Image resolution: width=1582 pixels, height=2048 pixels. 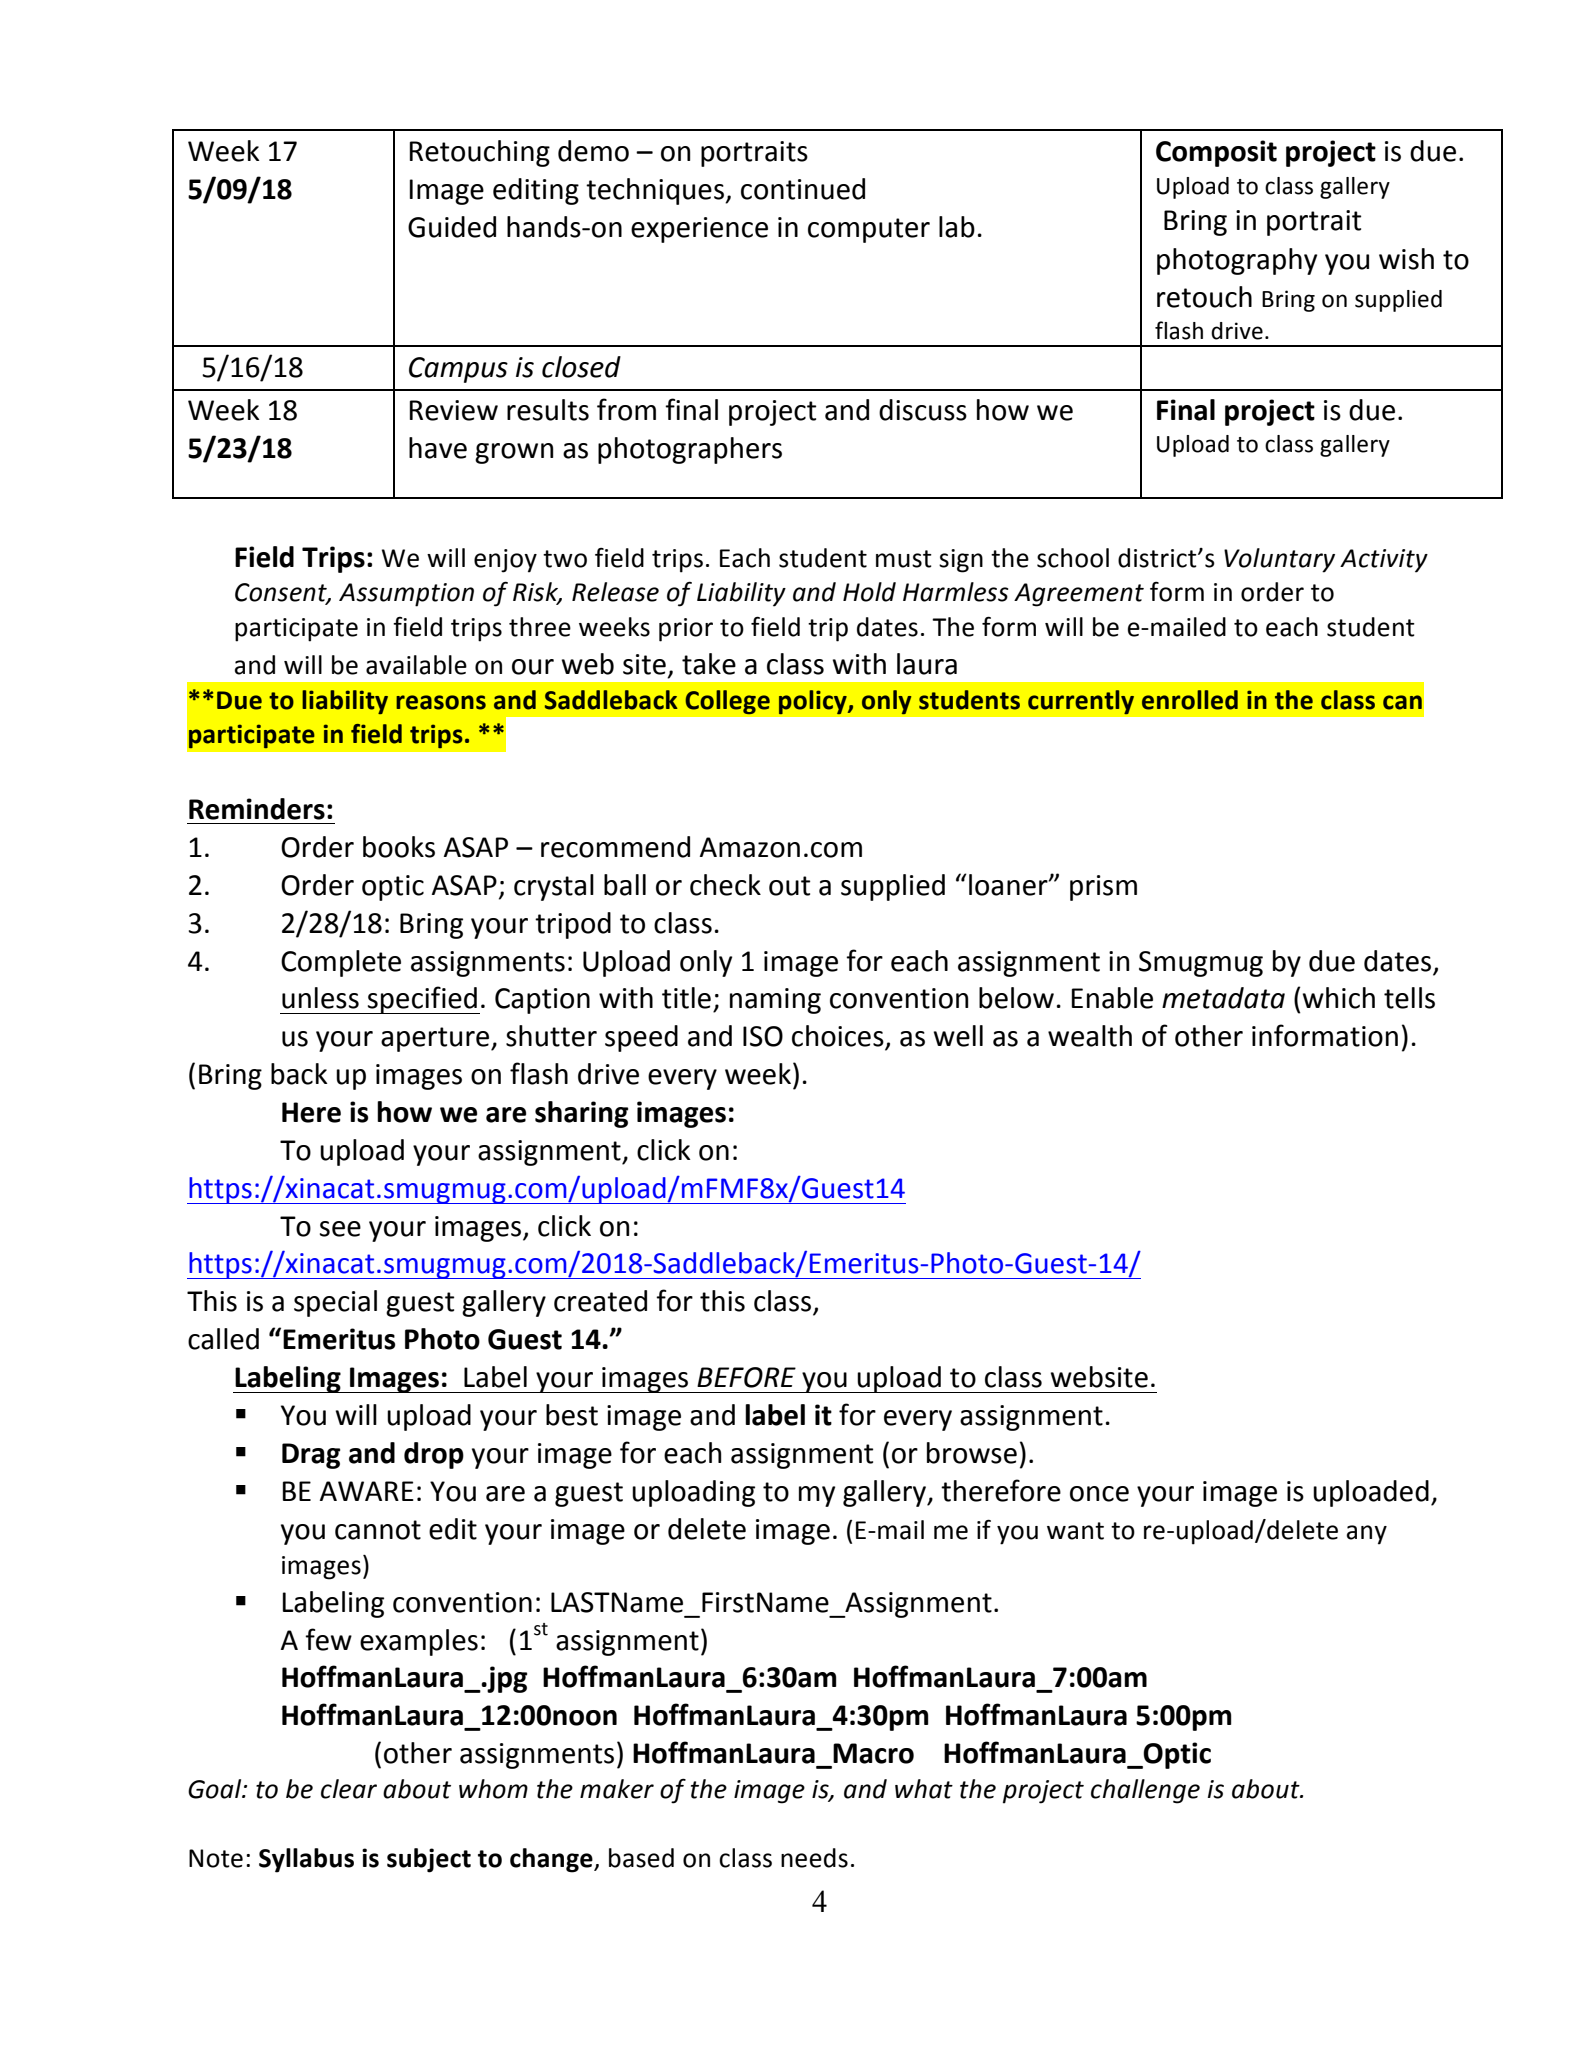 I want to click on once, so click(x=1099, y=1494).
